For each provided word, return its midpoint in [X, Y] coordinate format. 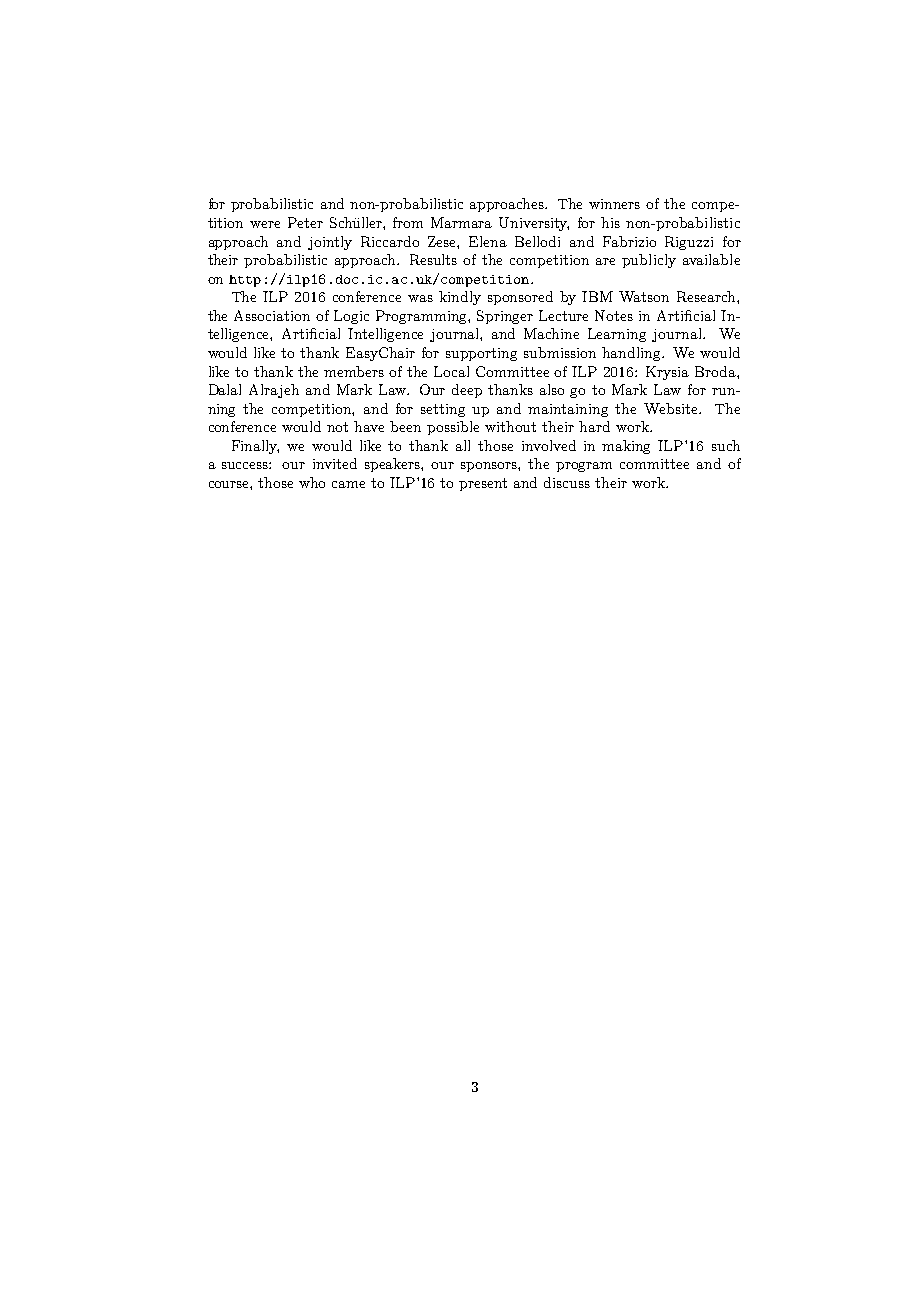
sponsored [520, 298]
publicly [649, 261]
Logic [351, 317]
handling [632, 354]
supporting [481, 354]
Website [672, 408]
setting [443, 410]
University [534, 224]
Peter [305, 222]
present [483, 484]
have [369, 426]
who [312, 482]
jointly [330, 243]
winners [614, 204]
